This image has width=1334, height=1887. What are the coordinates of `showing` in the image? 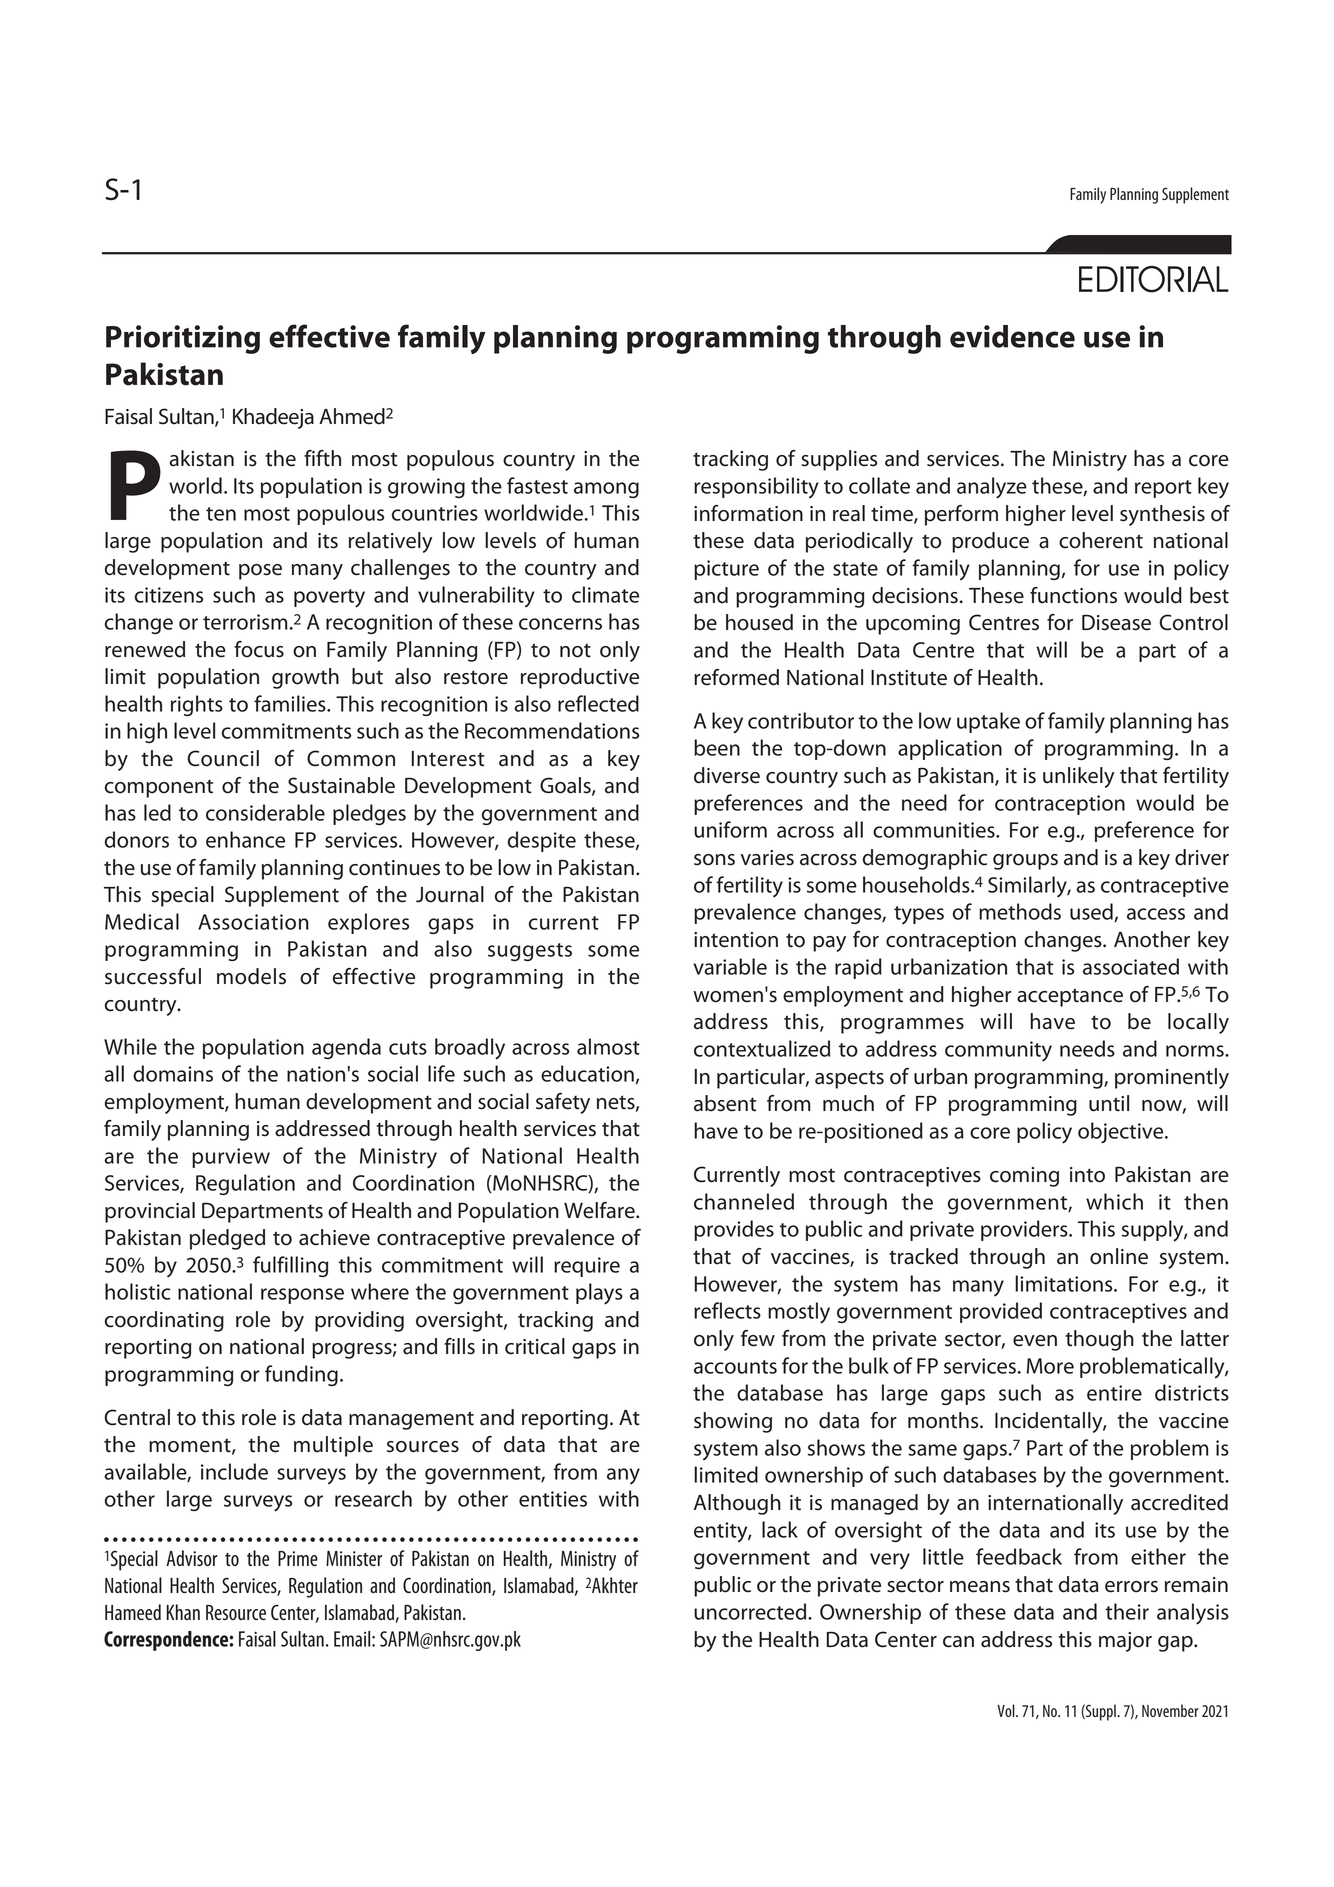 It's located at (733, 1422).
